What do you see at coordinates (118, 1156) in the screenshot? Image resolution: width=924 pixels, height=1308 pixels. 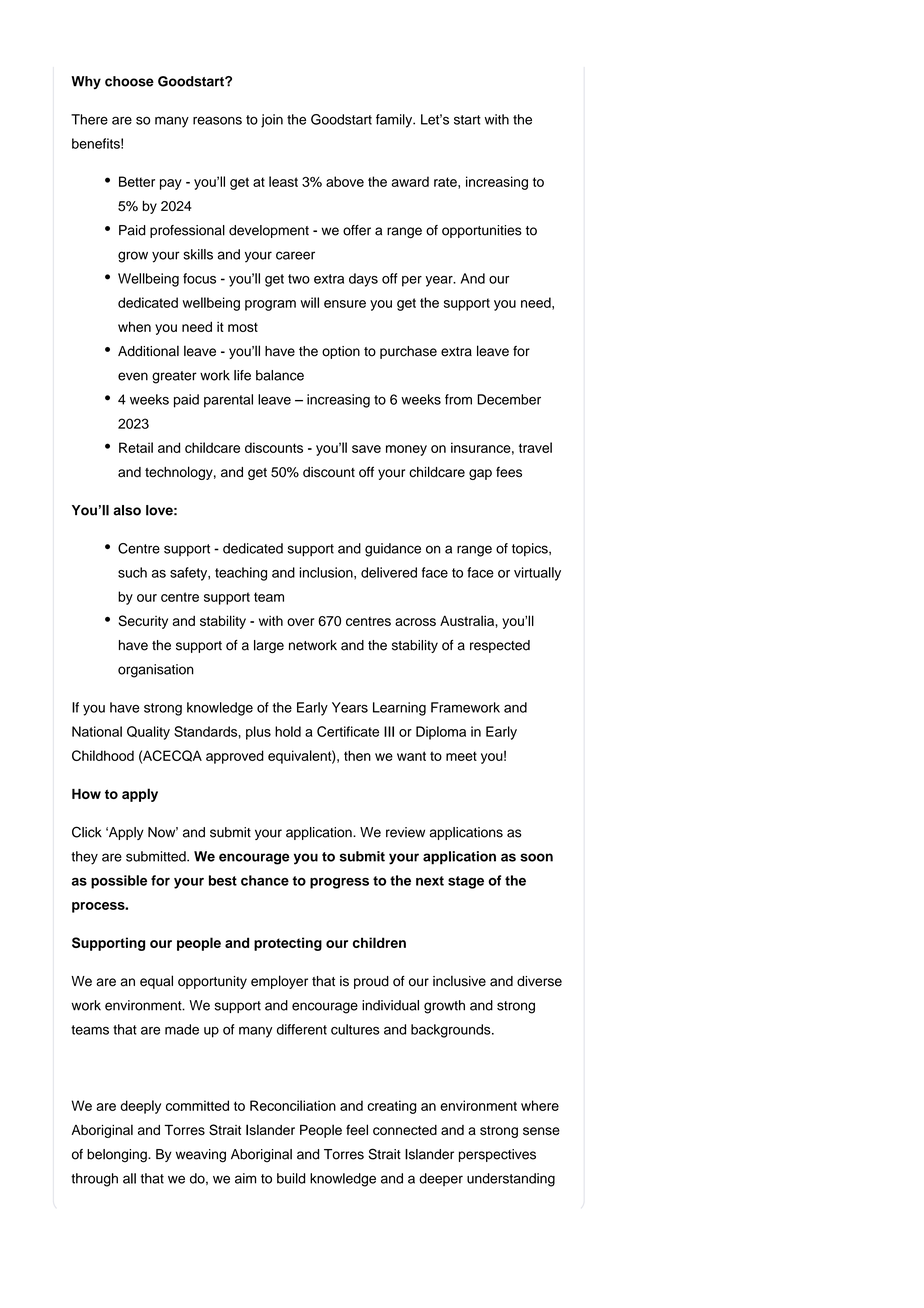 I see `belonging` at bounding box center [118, 1156].
